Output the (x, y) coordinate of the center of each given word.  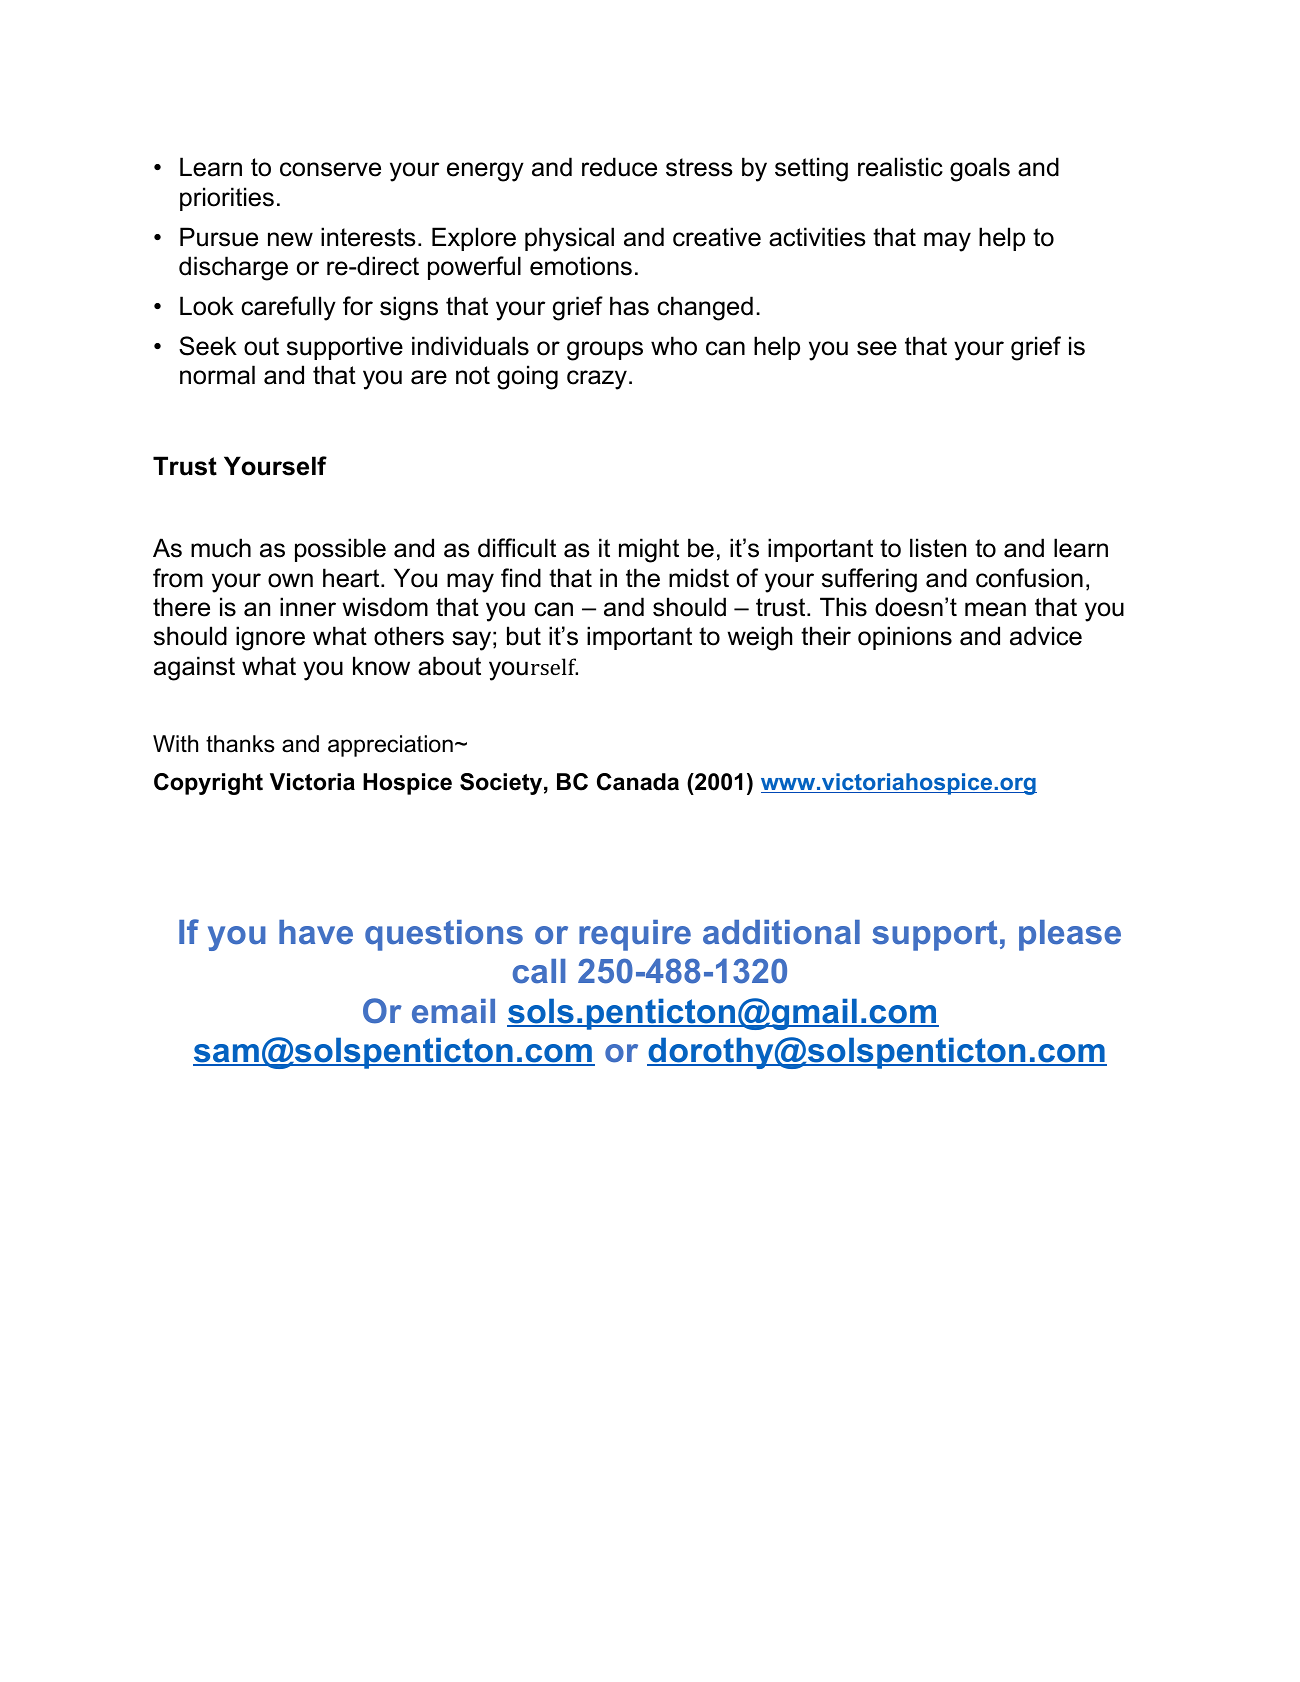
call (539, 971)
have (316, 932)
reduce (619, 167)
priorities (227, 199)
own (290, 580)
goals (980, 169)
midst (699, 578)
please (1070, 935)
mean (995, 609)
